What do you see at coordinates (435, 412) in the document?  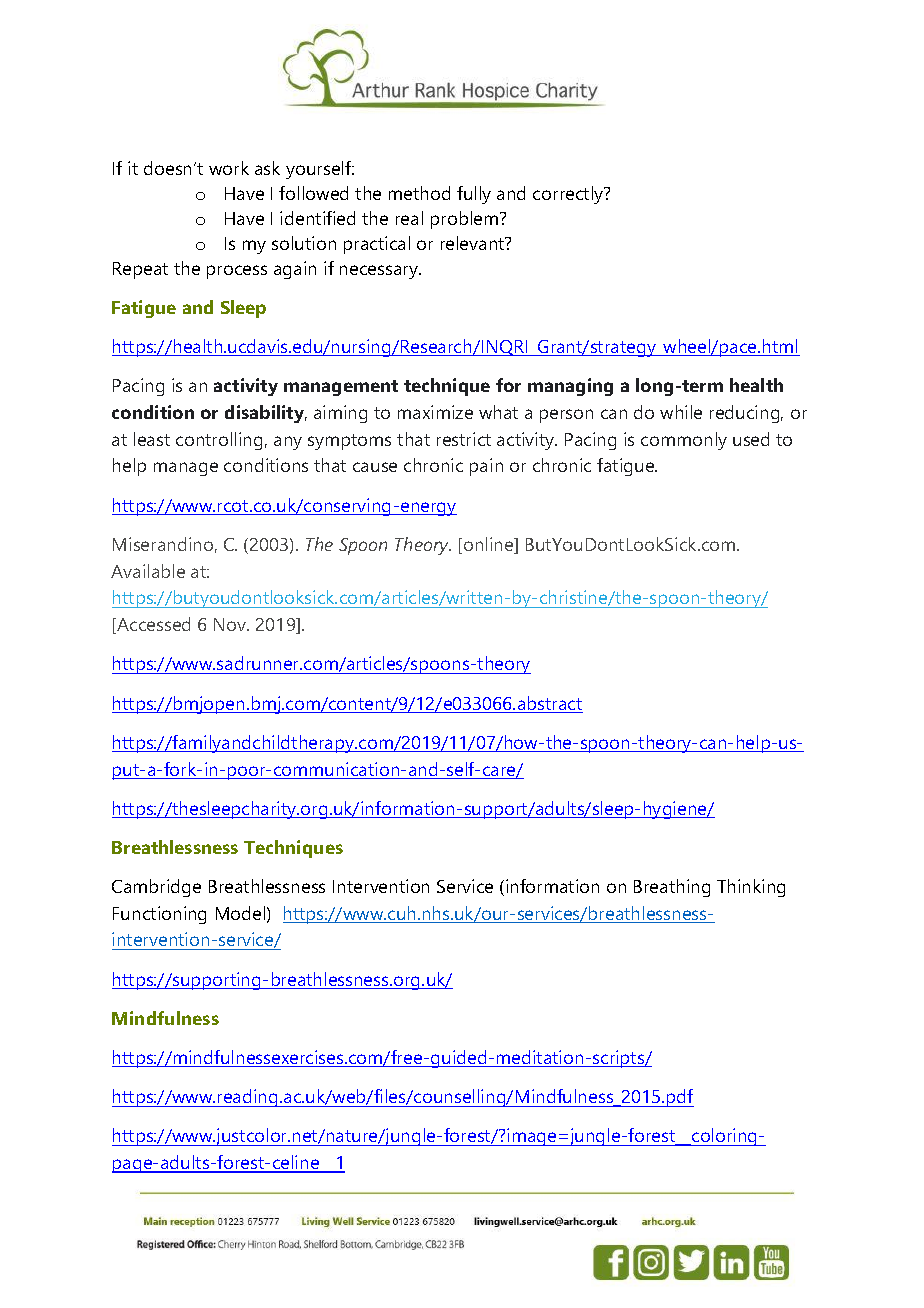 I see `maximize` at bounding box center [435, 412].
